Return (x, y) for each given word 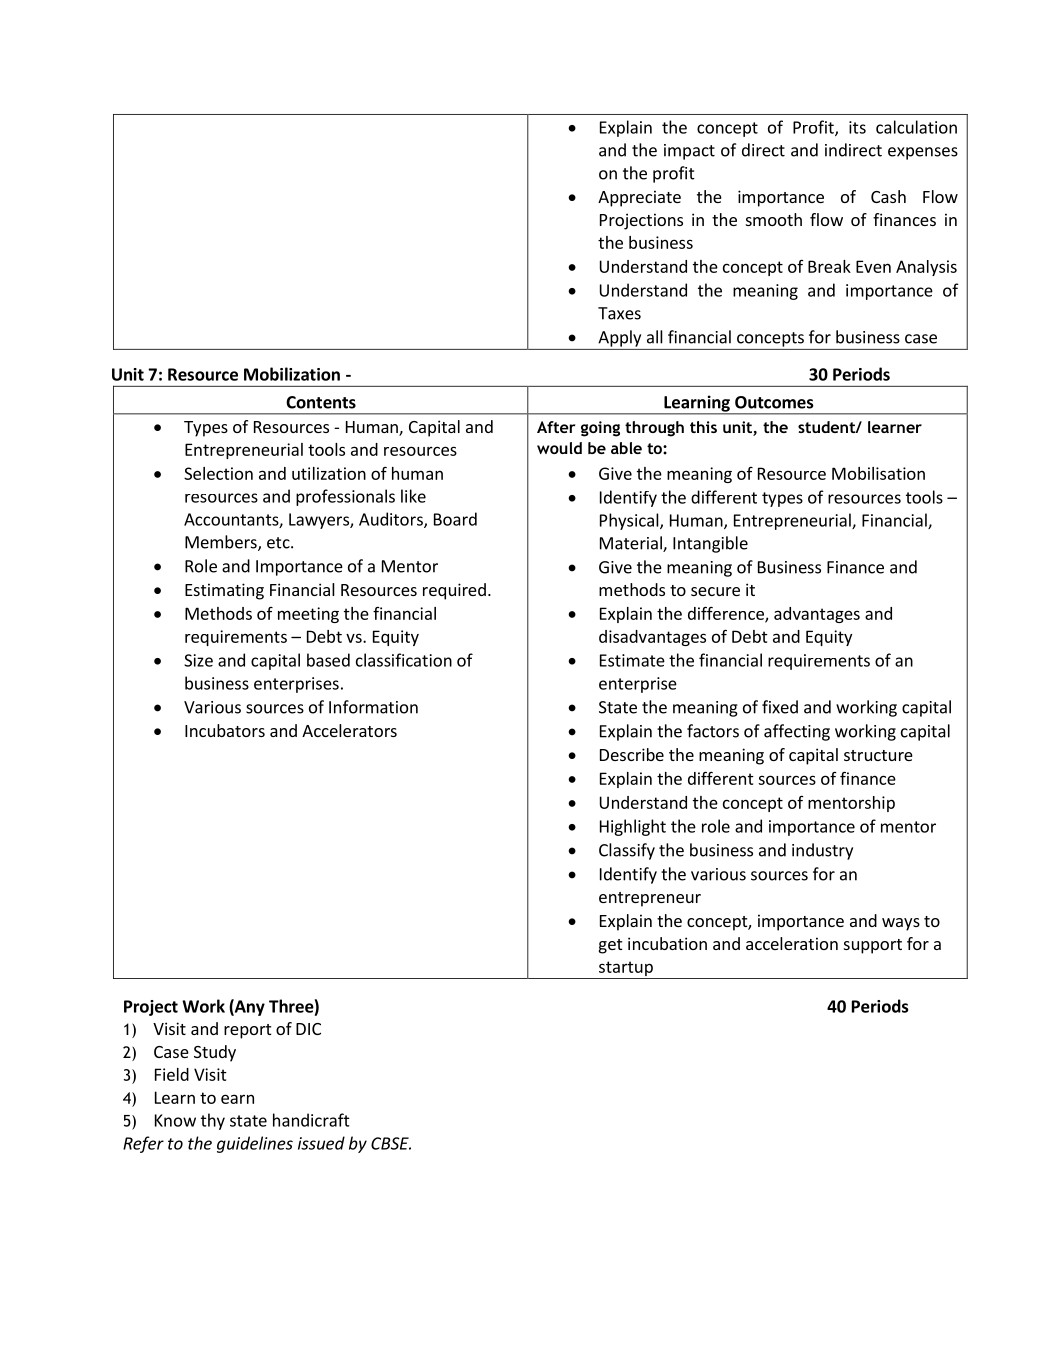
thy (213, 1121)
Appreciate (639, 198)
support (873, 946)
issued (321, 1143)
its (857, 127)
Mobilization (292, 374)
